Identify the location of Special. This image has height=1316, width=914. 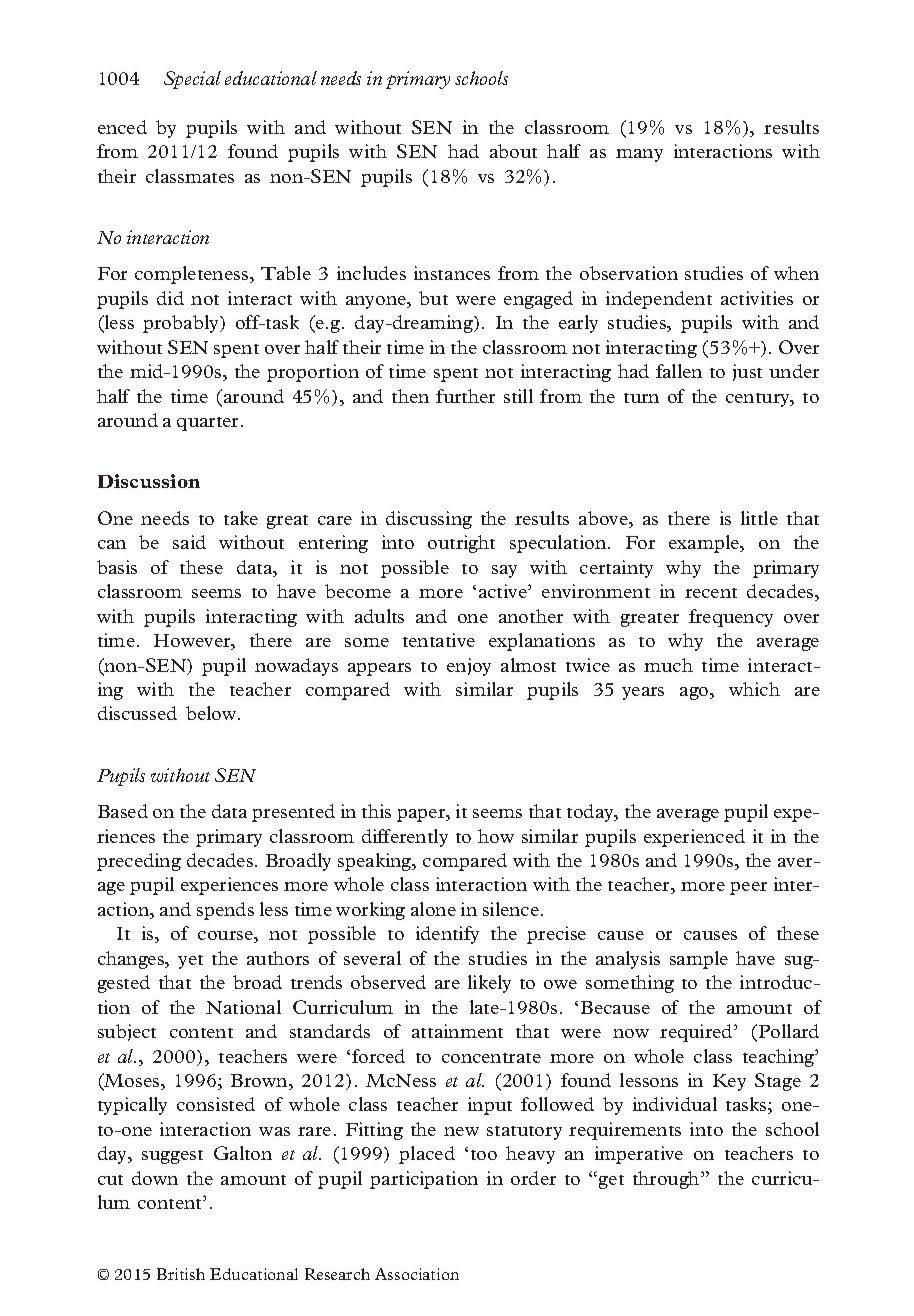
(192, 80).
